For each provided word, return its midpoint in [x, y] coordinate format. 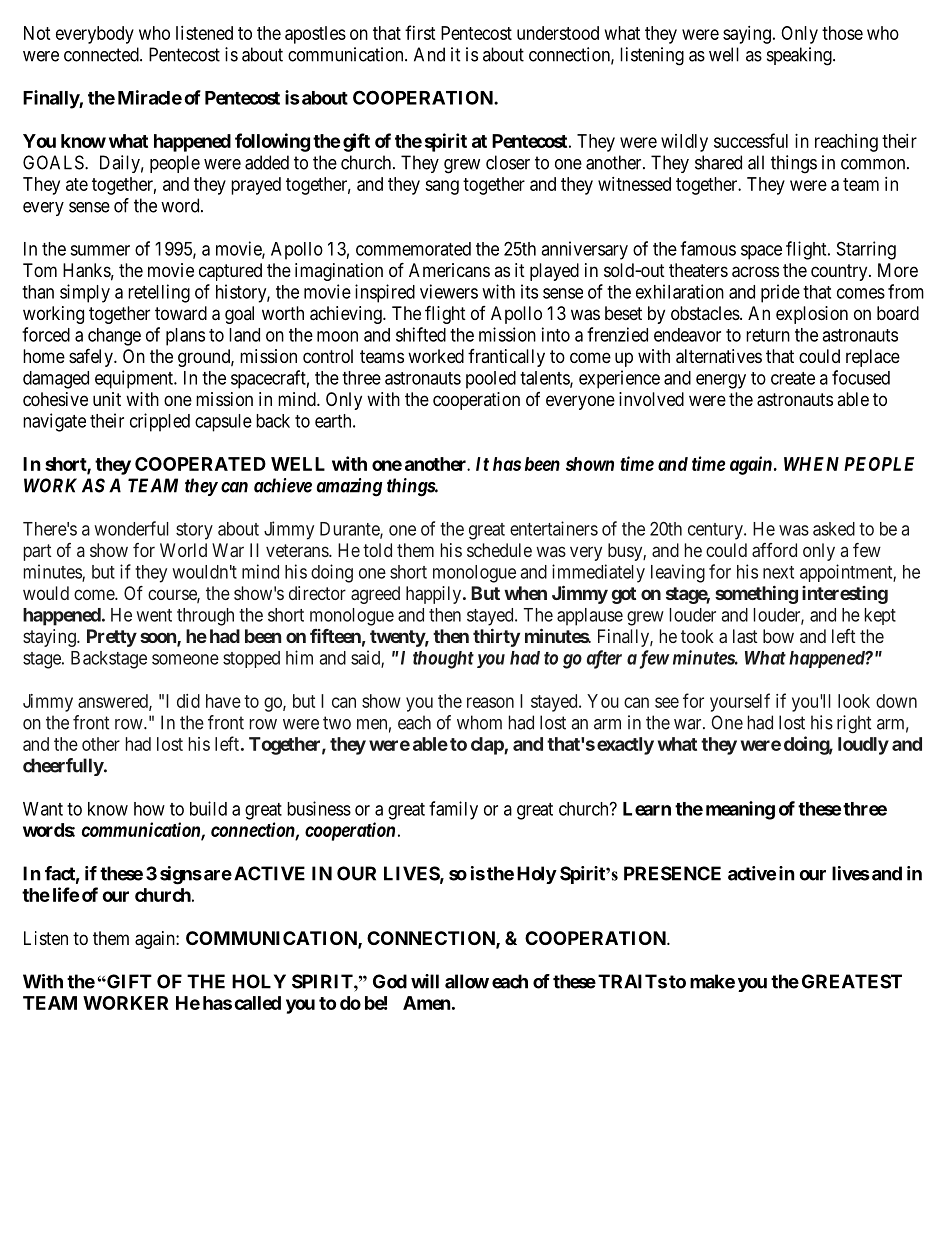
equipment [135, 379]
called [257, 1003]
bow [778, 636]
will [425, 981]
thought [443, 660]
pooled [491, 380]
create [793, 378]
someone [185, 659]
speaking [800, 56]
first [420, 32]
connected [102, 54]
